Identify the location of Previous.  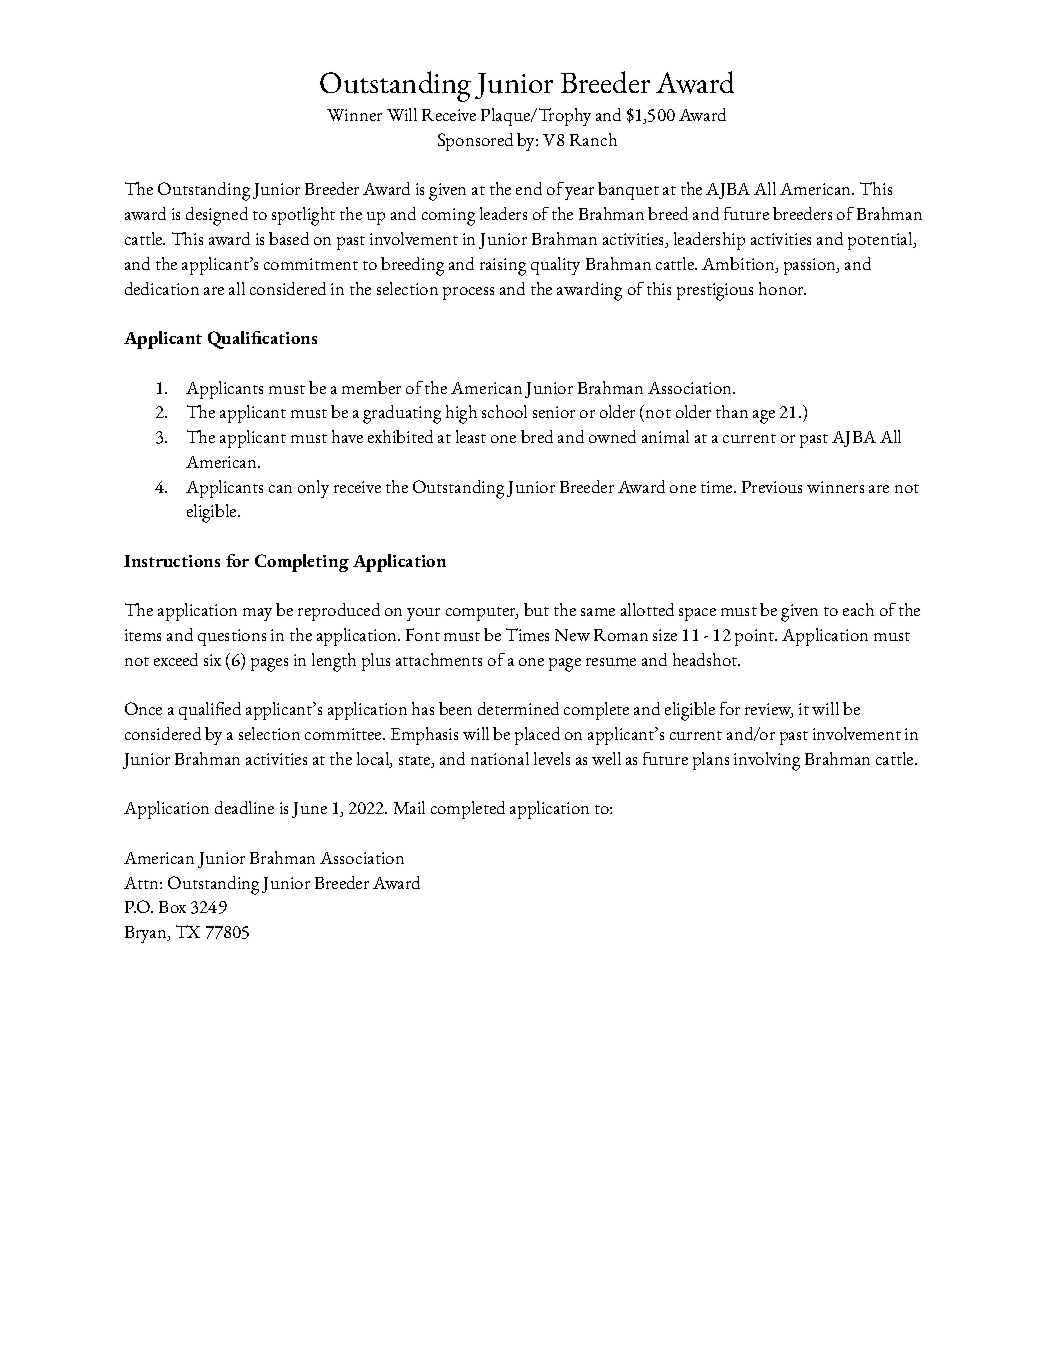
(772, 487).
